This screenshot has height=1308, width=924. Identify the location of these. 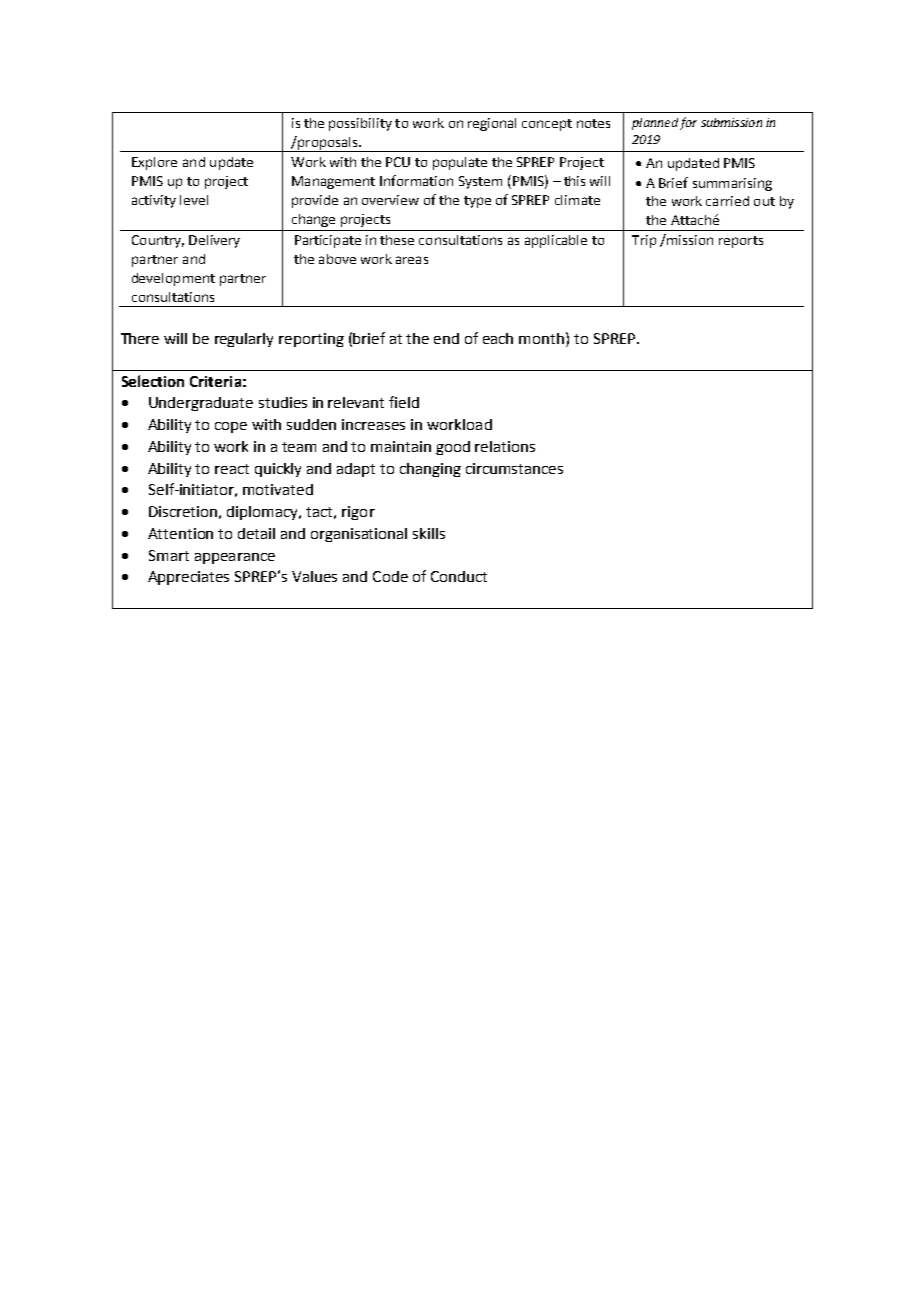
(397, 240).
